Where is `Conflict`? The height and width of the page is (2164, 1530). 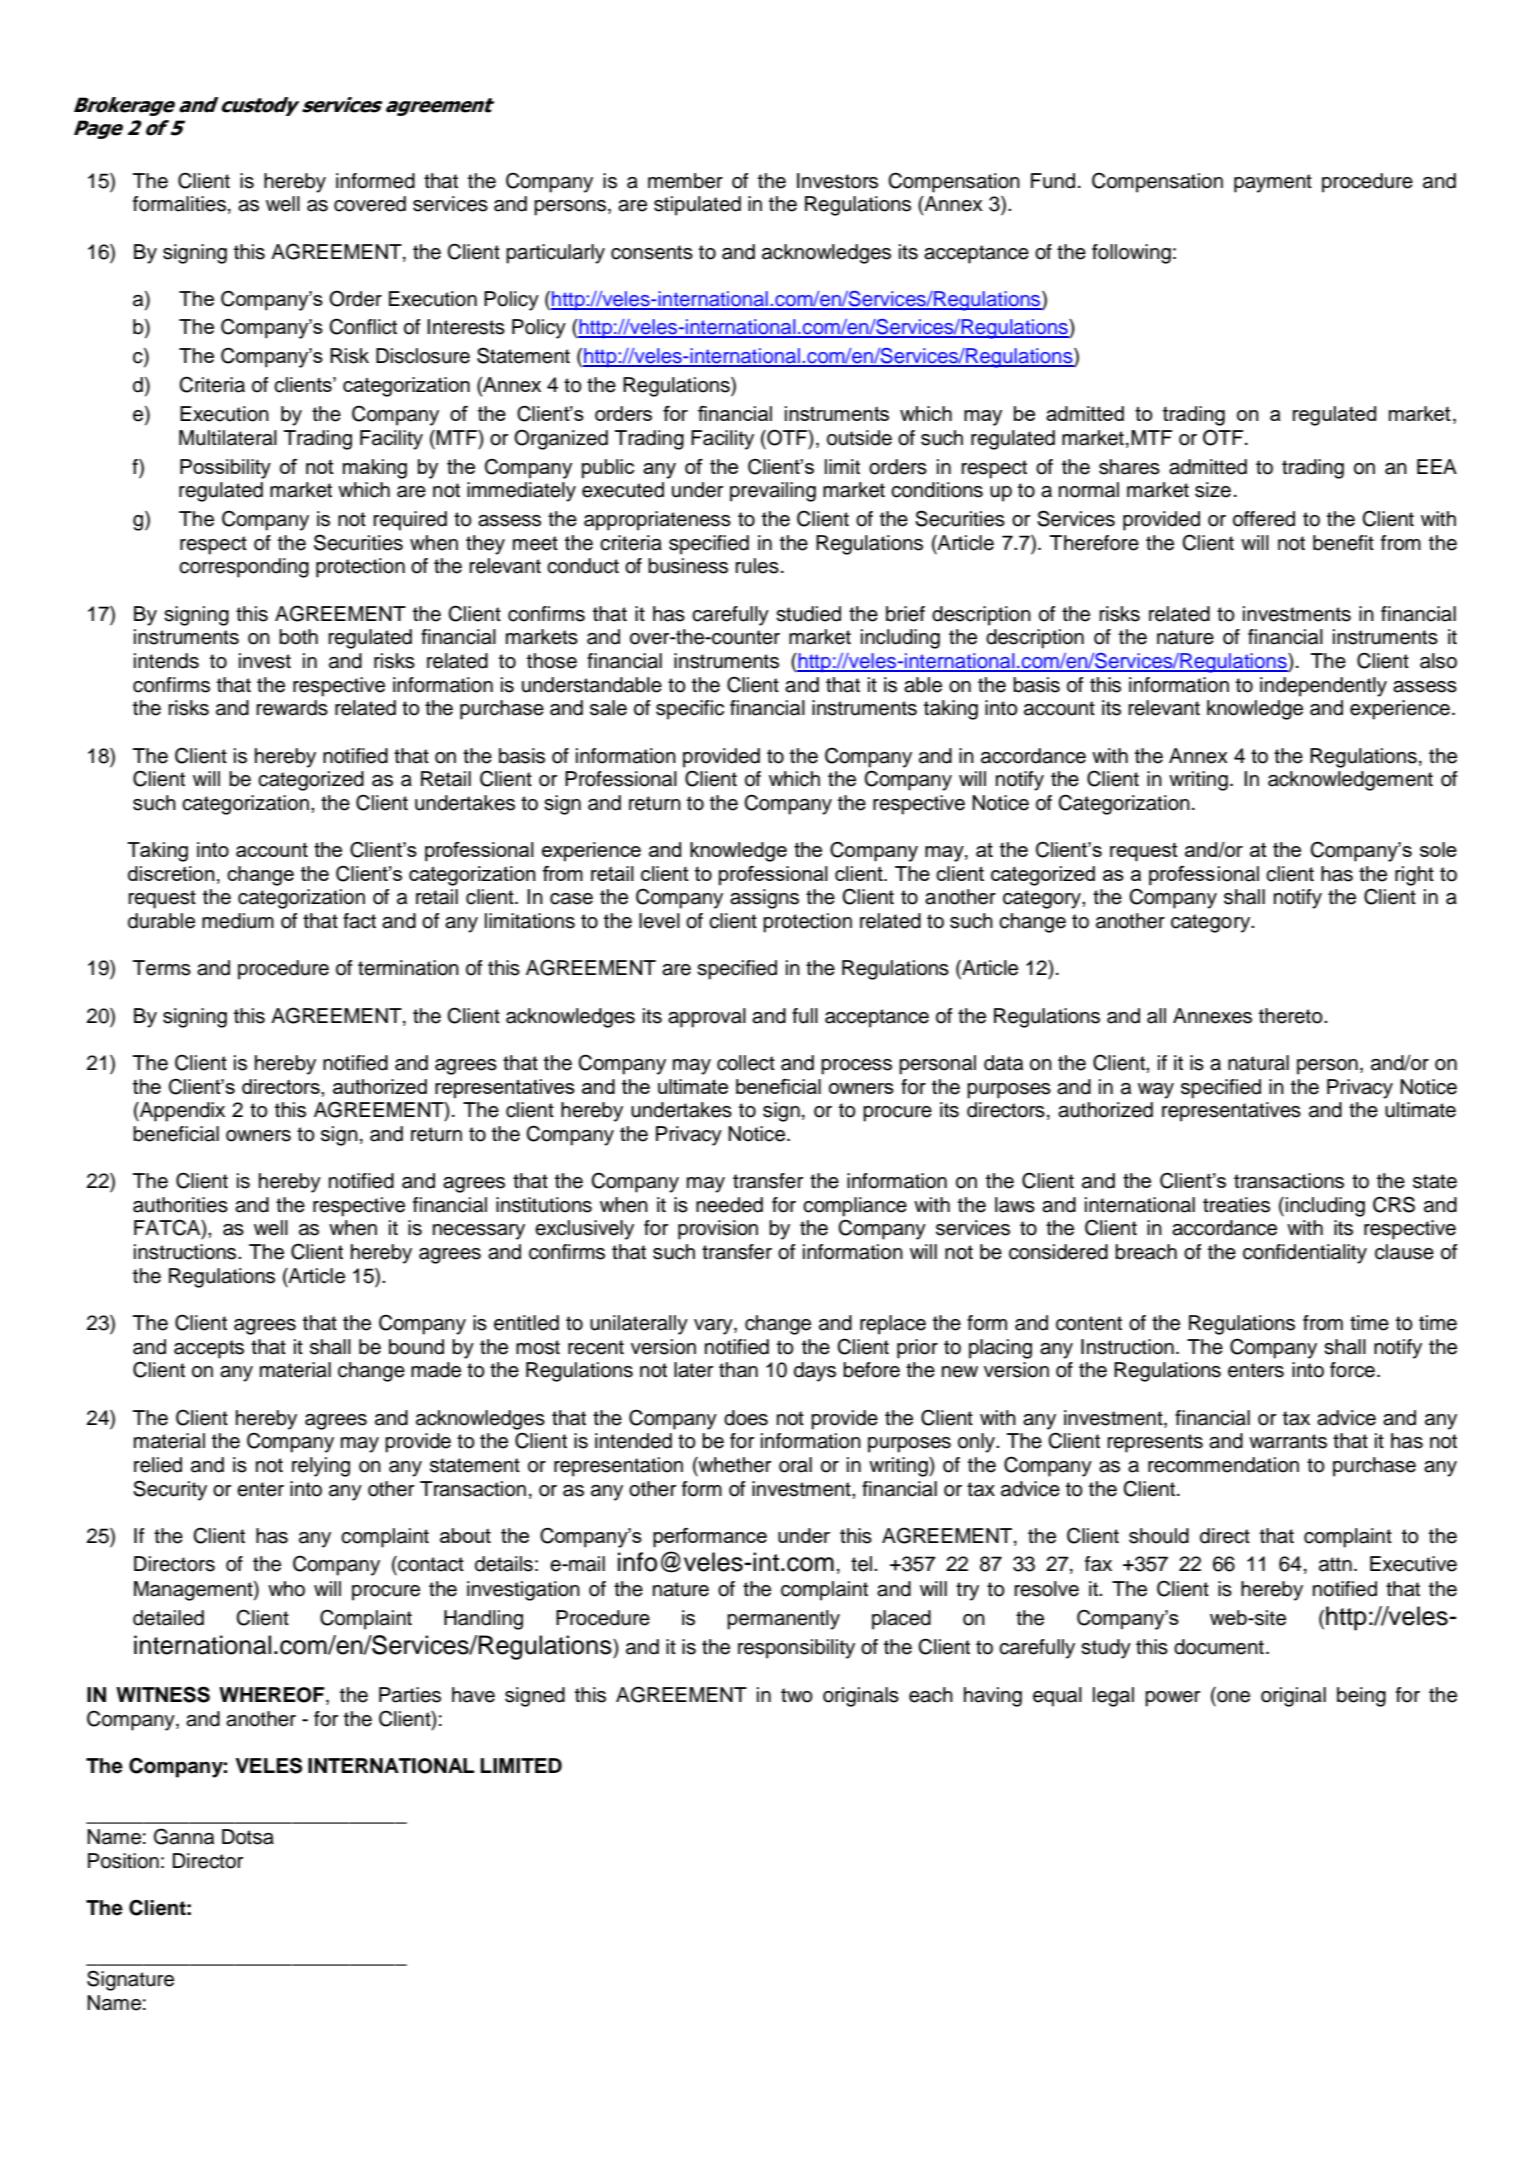 Conflict is located at coordinates (363, 326).
